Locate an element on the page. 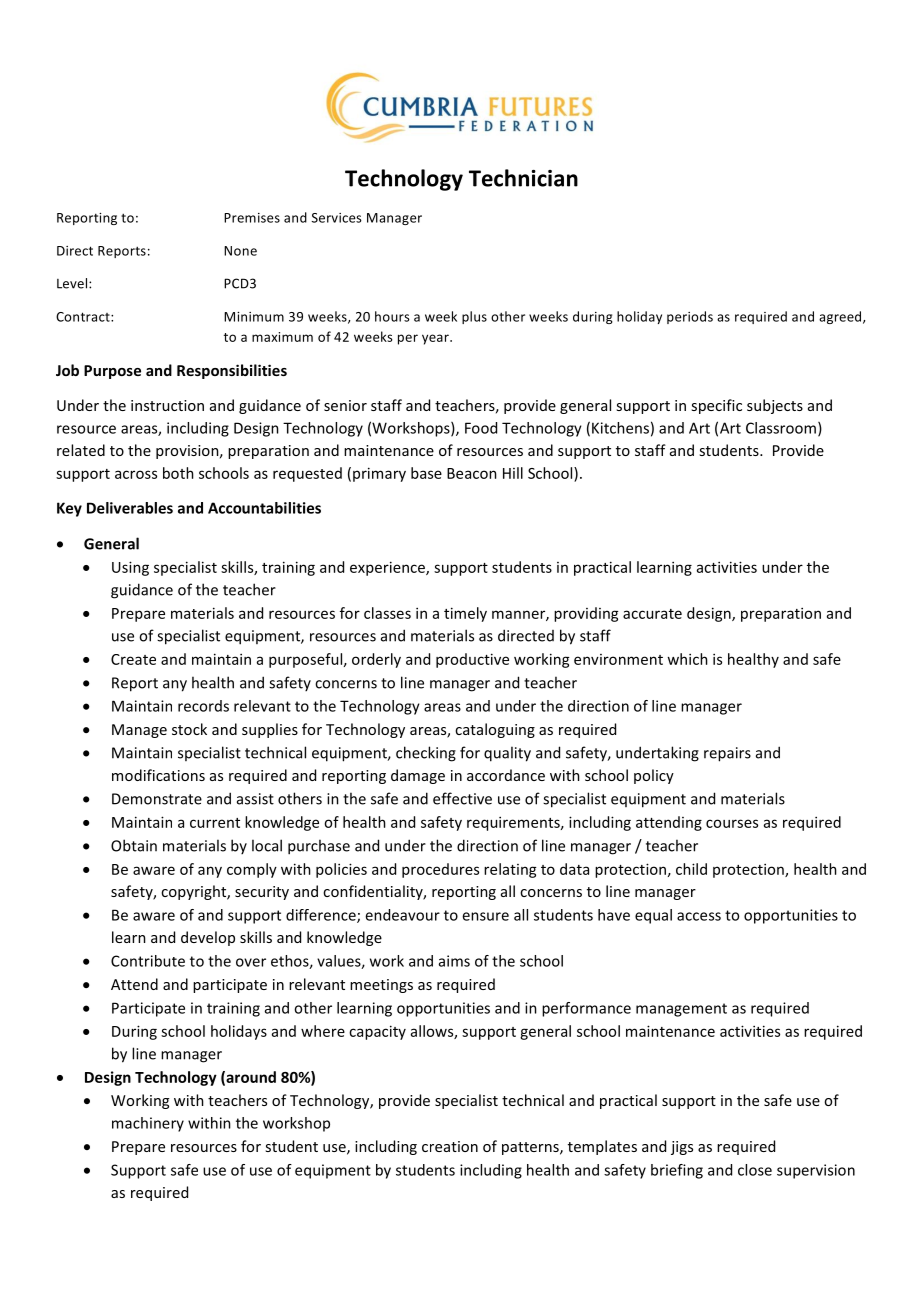 The width and height of the image is (924, 1308). machinery is located at coordinates (148, 1124).
